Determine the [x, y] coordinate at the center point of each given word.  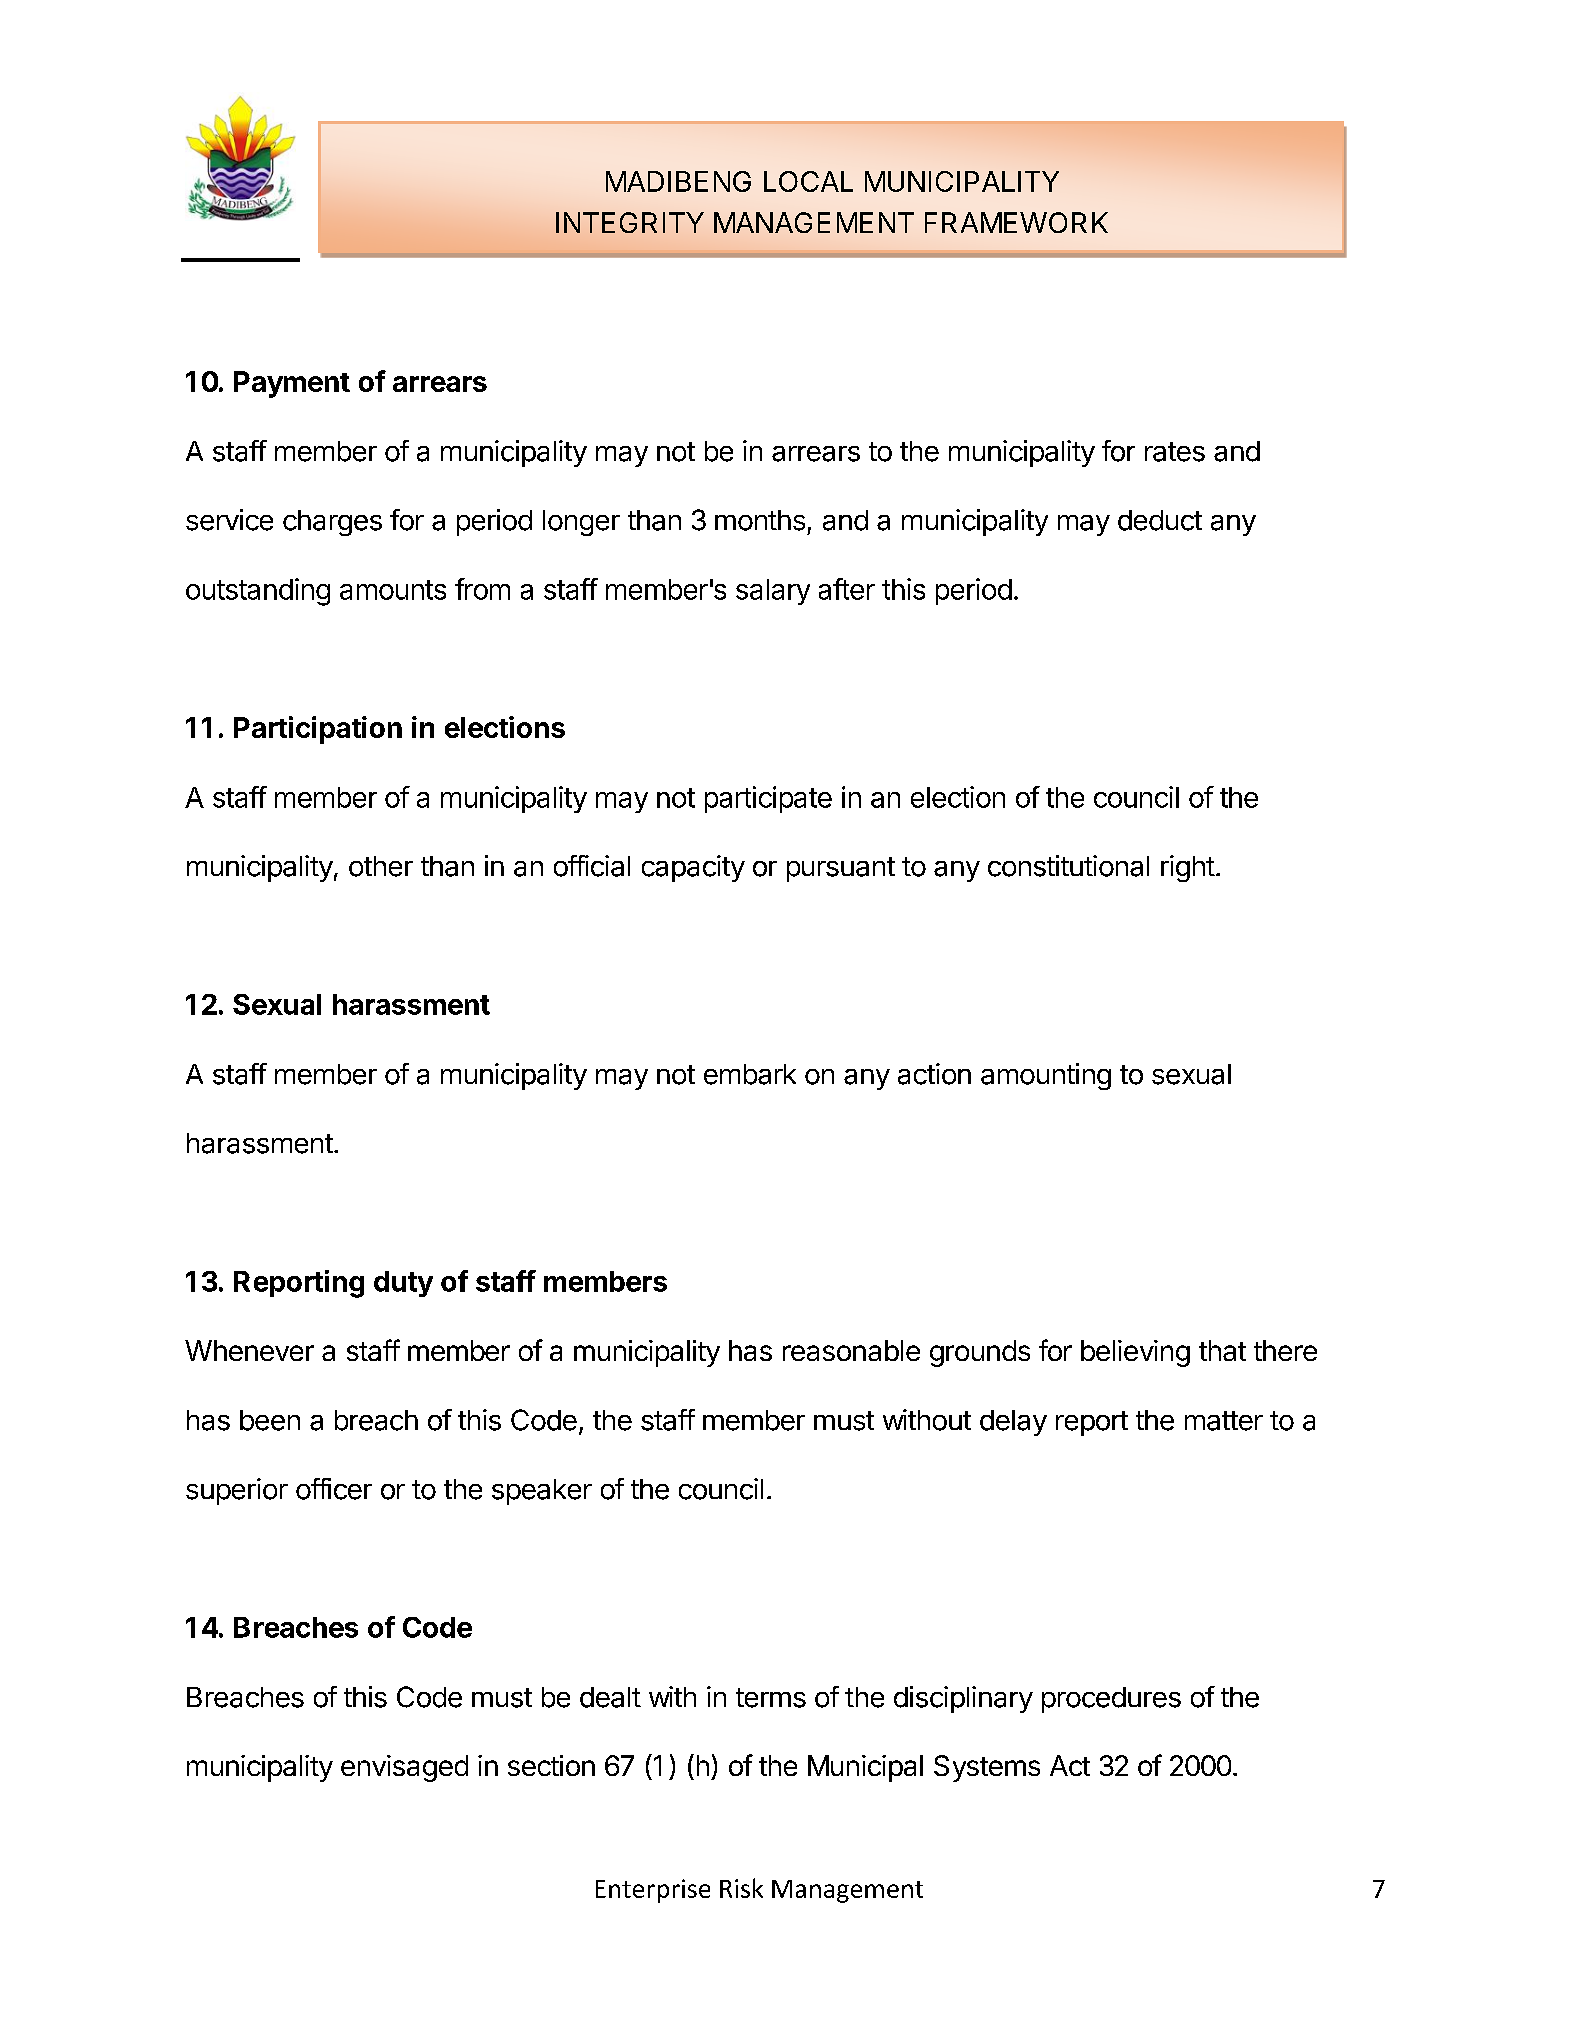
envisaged [404, 1768]
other [381, 866]
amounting [1046, 1076]
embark [750, 1074]
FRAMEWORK [1016, 222]
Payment [292, 384]
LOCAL [808, 181]
